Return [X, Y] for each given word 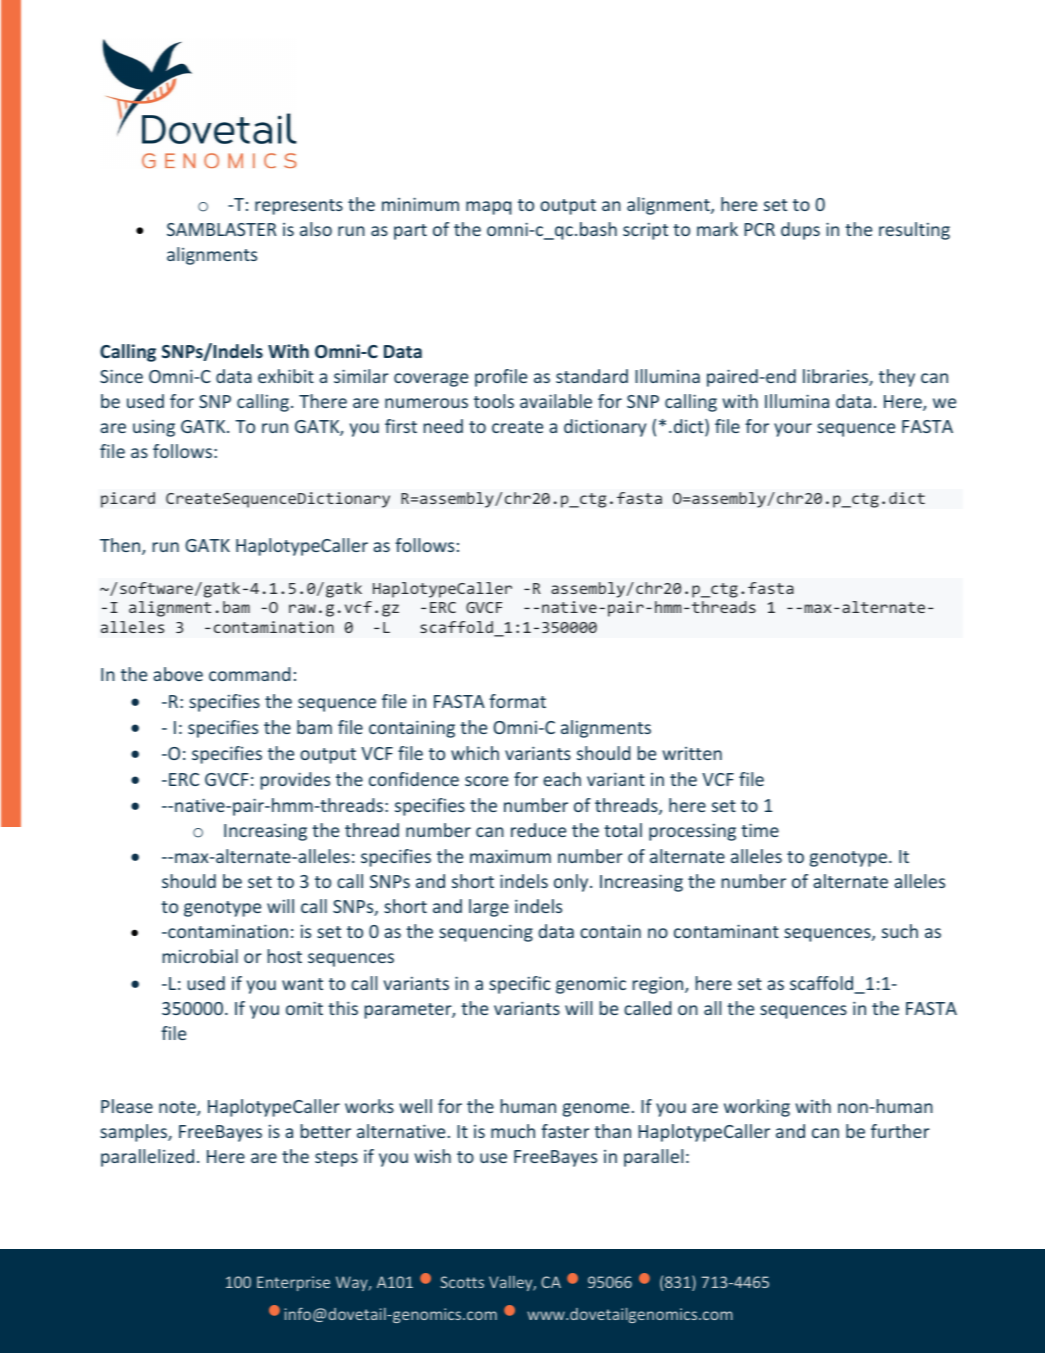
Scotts [462, 1282]
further [900, 1131]
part [410, 232]
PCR [759, 229]
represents [299, 207]
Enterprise [293, 1283]
